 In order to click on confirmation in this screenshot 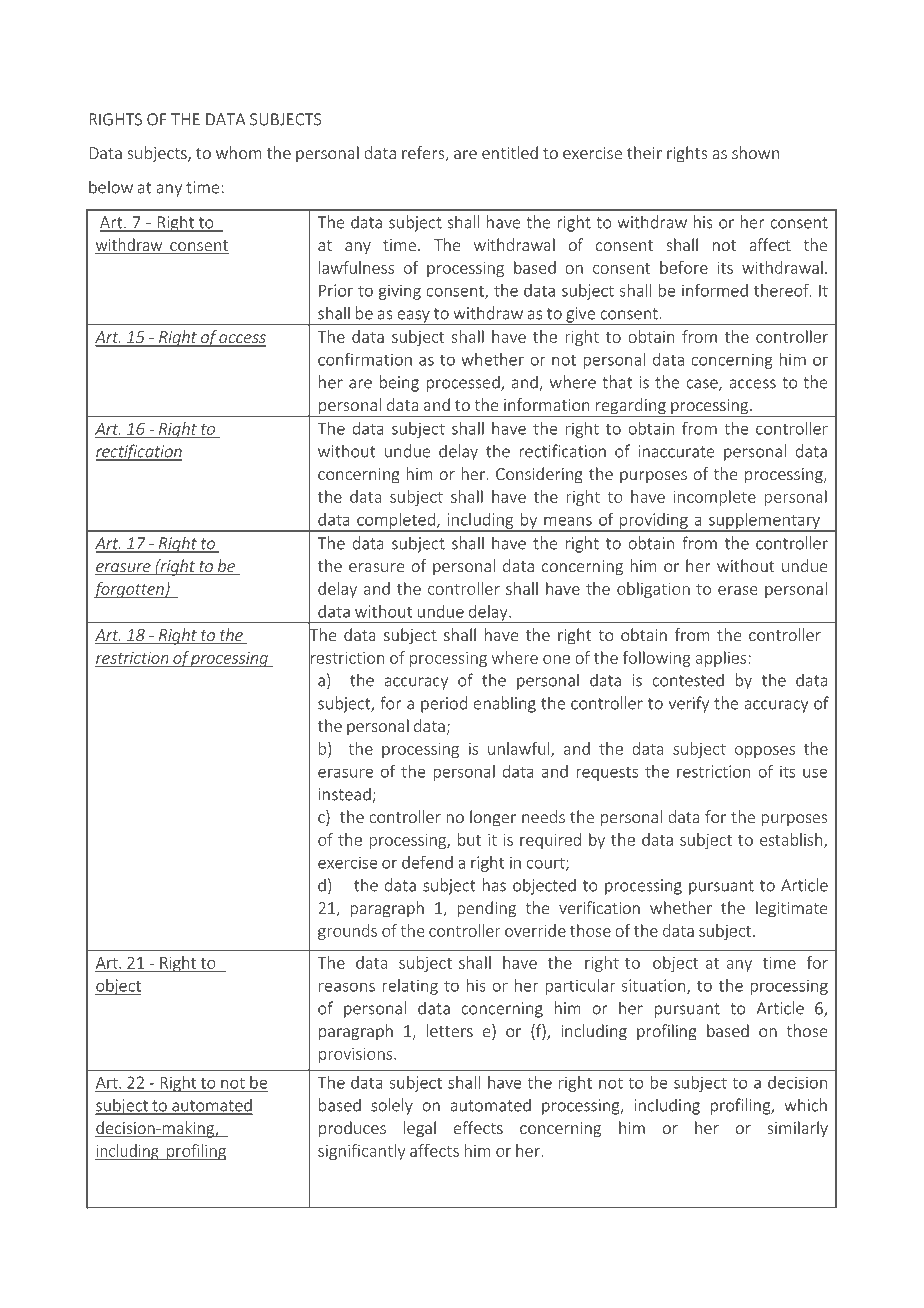, I will do `click(365, 359)`.
